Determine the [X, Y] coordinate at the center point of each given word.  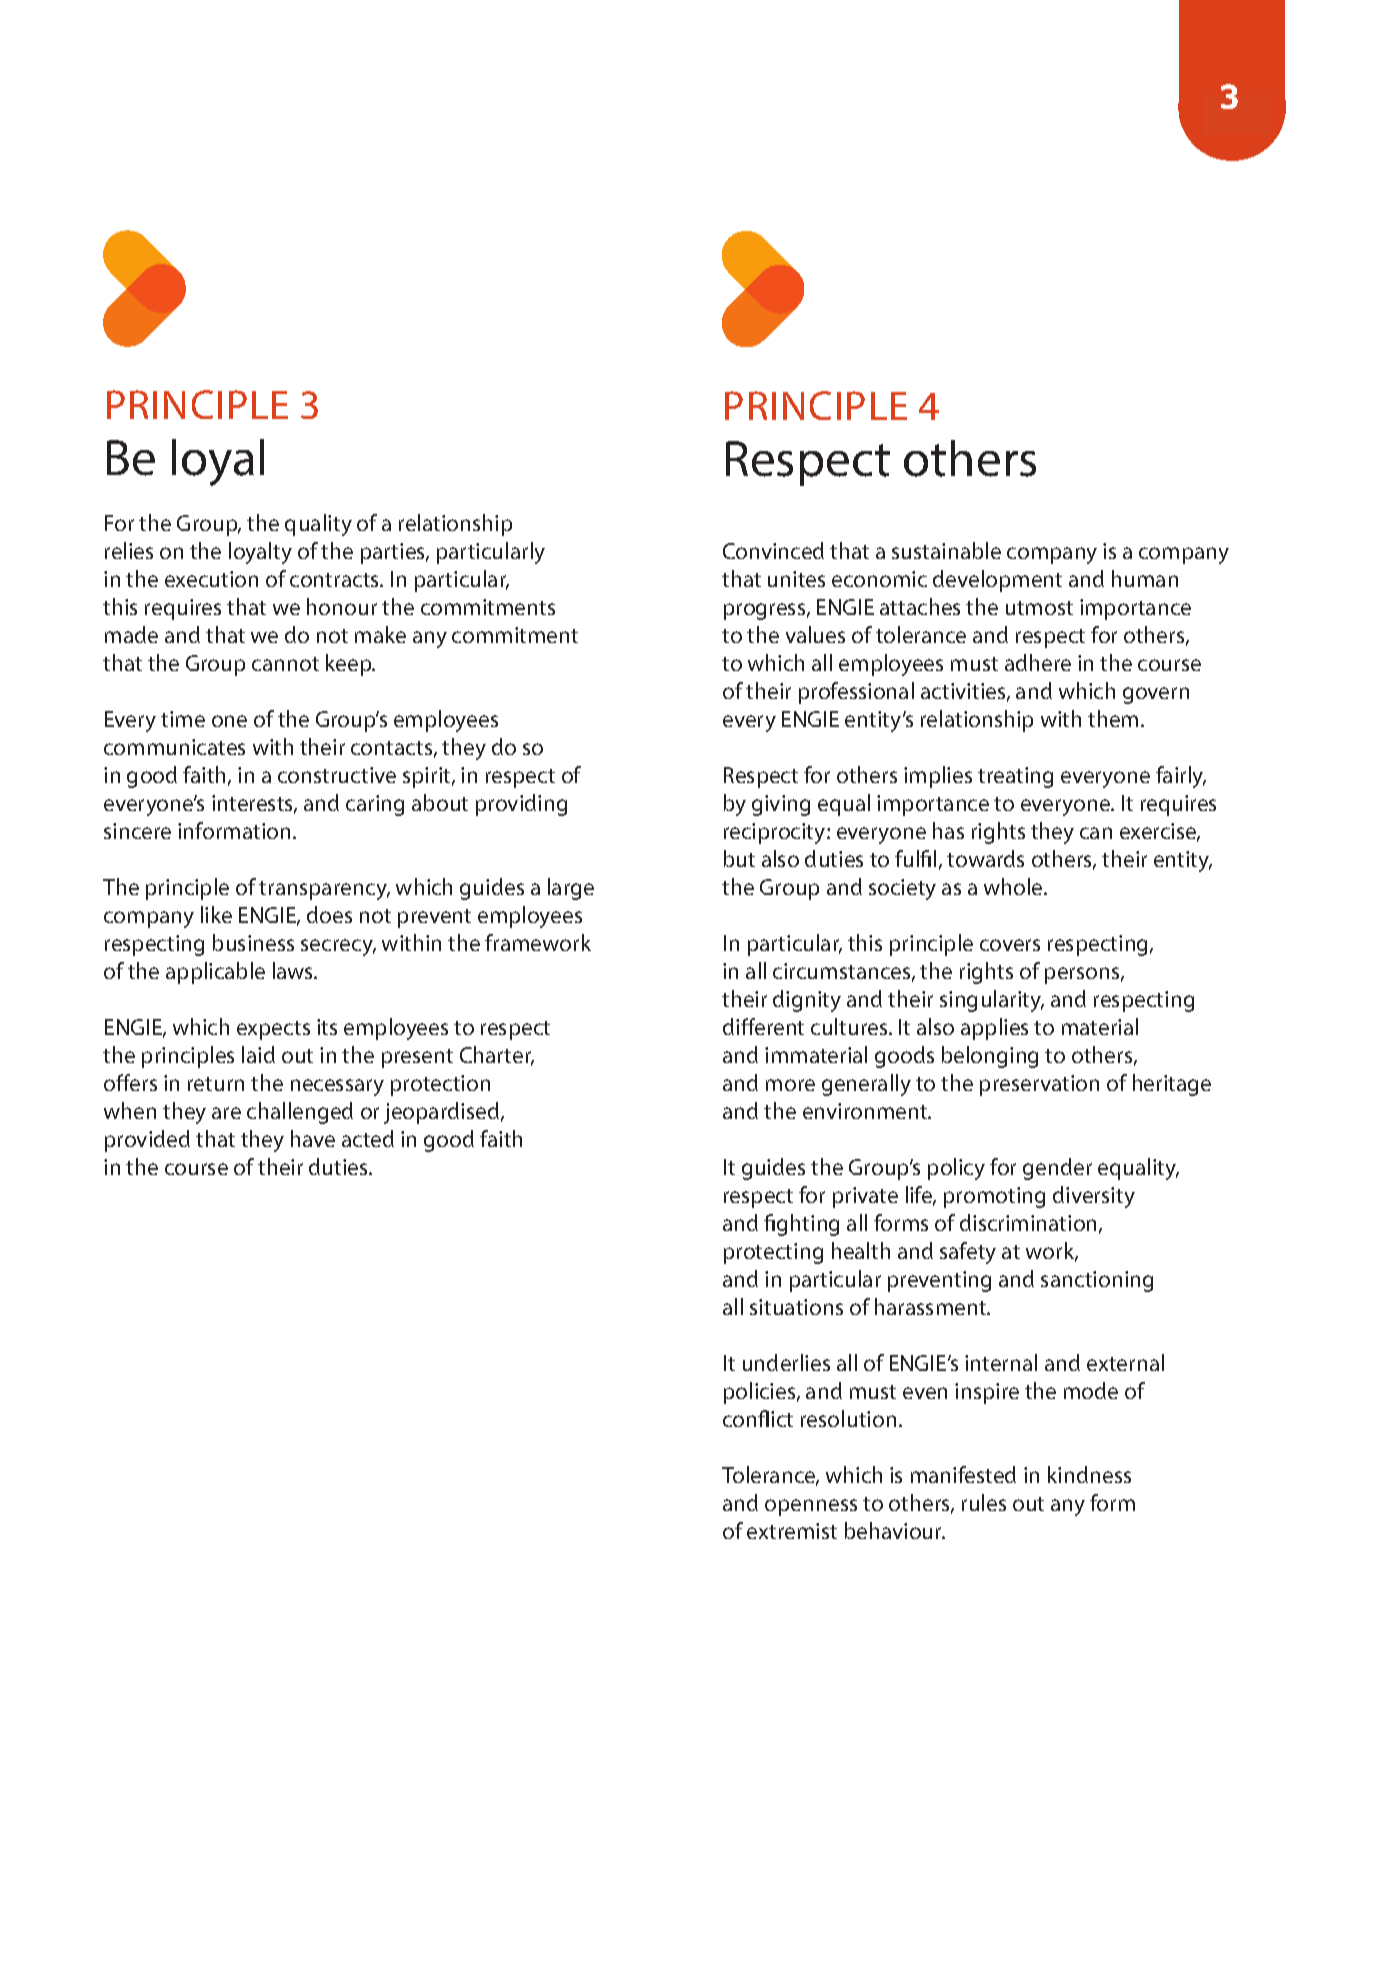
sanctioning [1097, 1281]
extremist [792, 1531]
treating [1015, 777]
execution [211, 579]
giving [781, 805]
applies [994, 1029]
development [997, 581]
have [313, 1138]
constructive [337, 775]
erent [778, 1027]
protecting [773, 1253]
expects [273, 1030]
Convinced [773, 550]
